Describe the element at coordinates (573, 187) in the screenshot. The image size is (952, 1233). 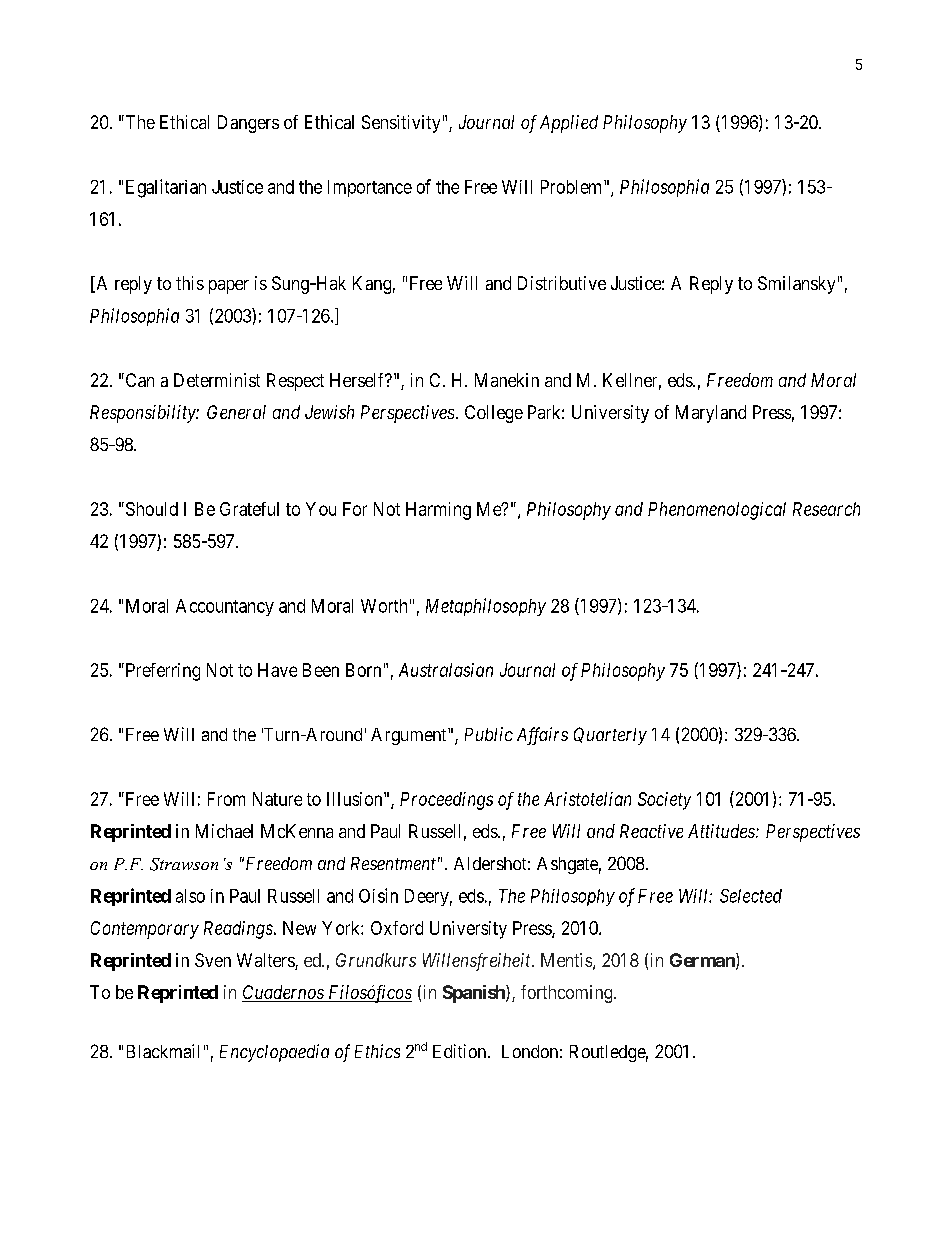
I see `Problem` at that location.
